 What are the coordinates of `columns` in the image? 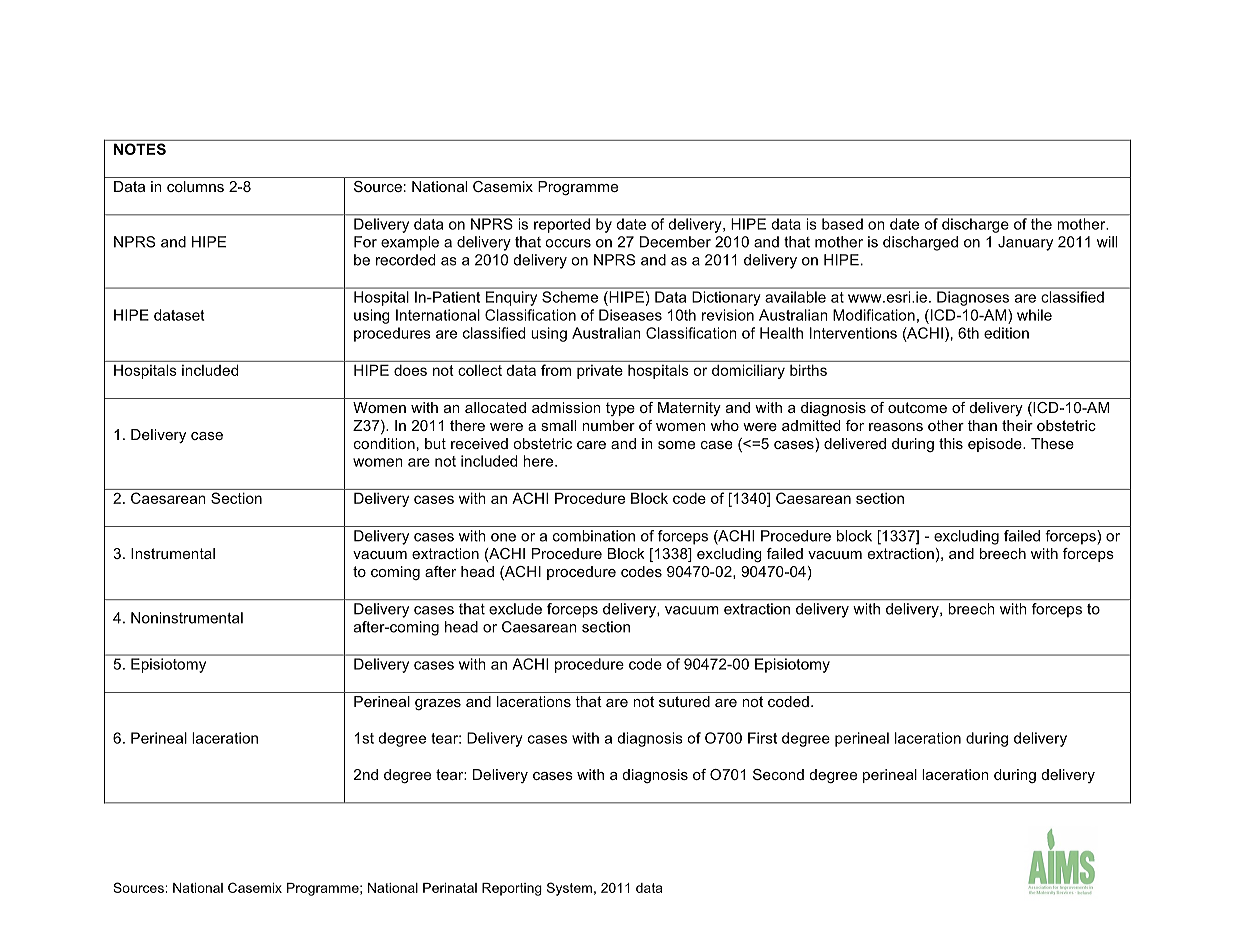 It's located at (195, 186).
